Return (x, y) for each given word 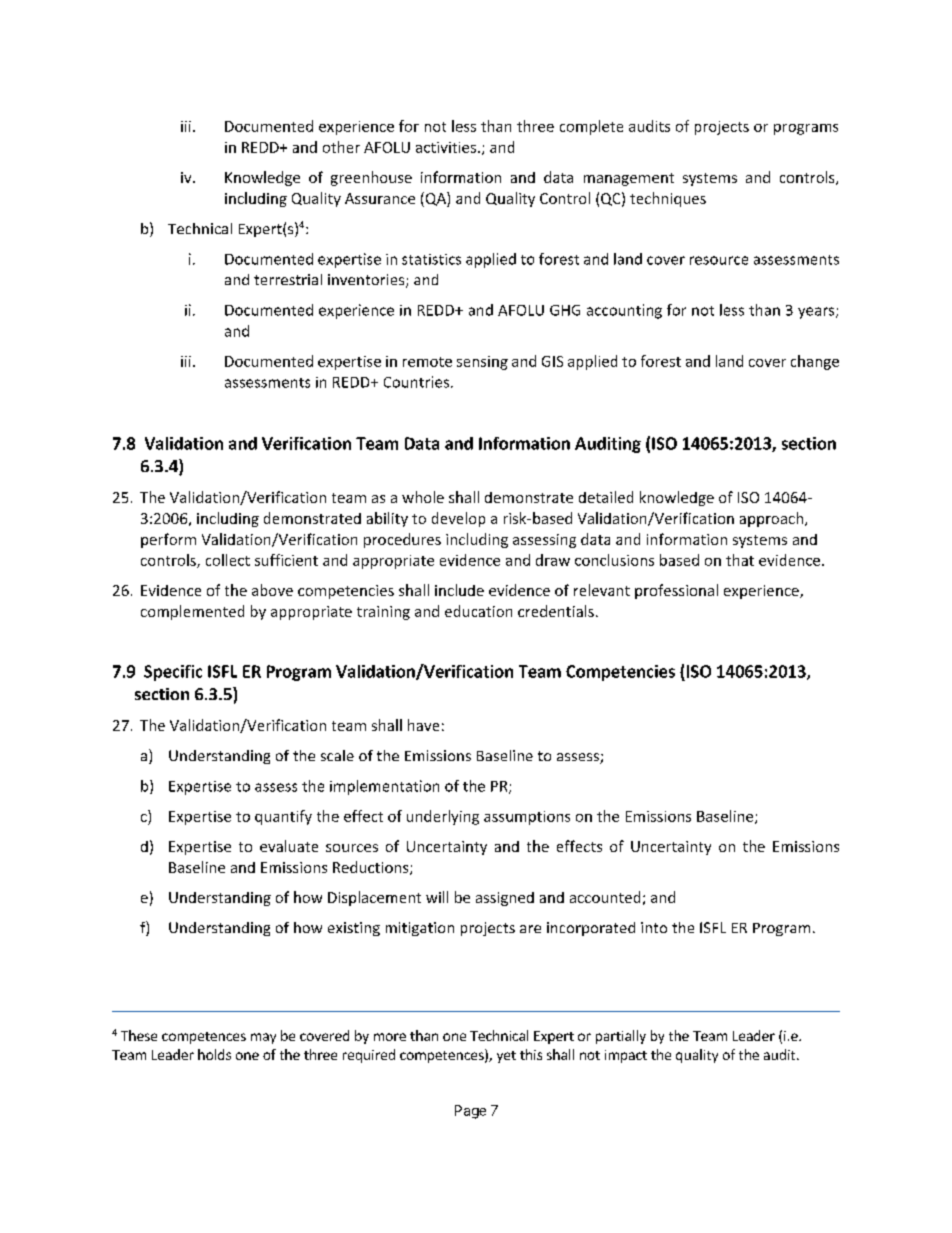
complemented (192, 612)
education (478, 611)
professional (676, 591)
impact (626, 1056)
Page (470, 1112)
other (341, 147)
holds (214, 1054)
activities (447, 147)
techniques (668, 199)
